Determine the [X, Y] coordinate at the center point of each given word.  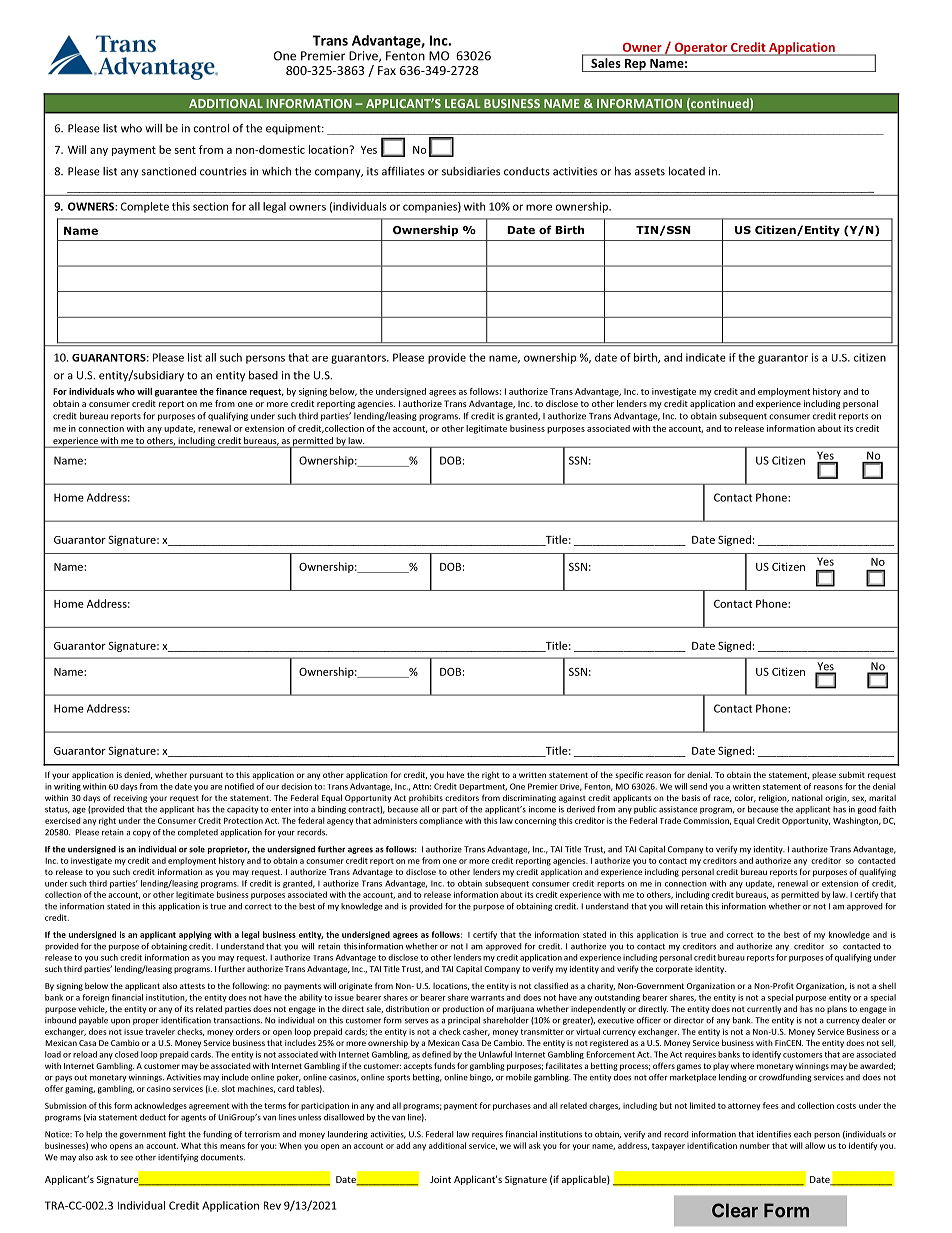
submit [852, 774]
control [211, 128]
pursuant [206, 776]
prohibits [426, 799]
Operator [701, 49]
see [126, 1158]
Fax [387, 70]
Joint [440, 1179]
